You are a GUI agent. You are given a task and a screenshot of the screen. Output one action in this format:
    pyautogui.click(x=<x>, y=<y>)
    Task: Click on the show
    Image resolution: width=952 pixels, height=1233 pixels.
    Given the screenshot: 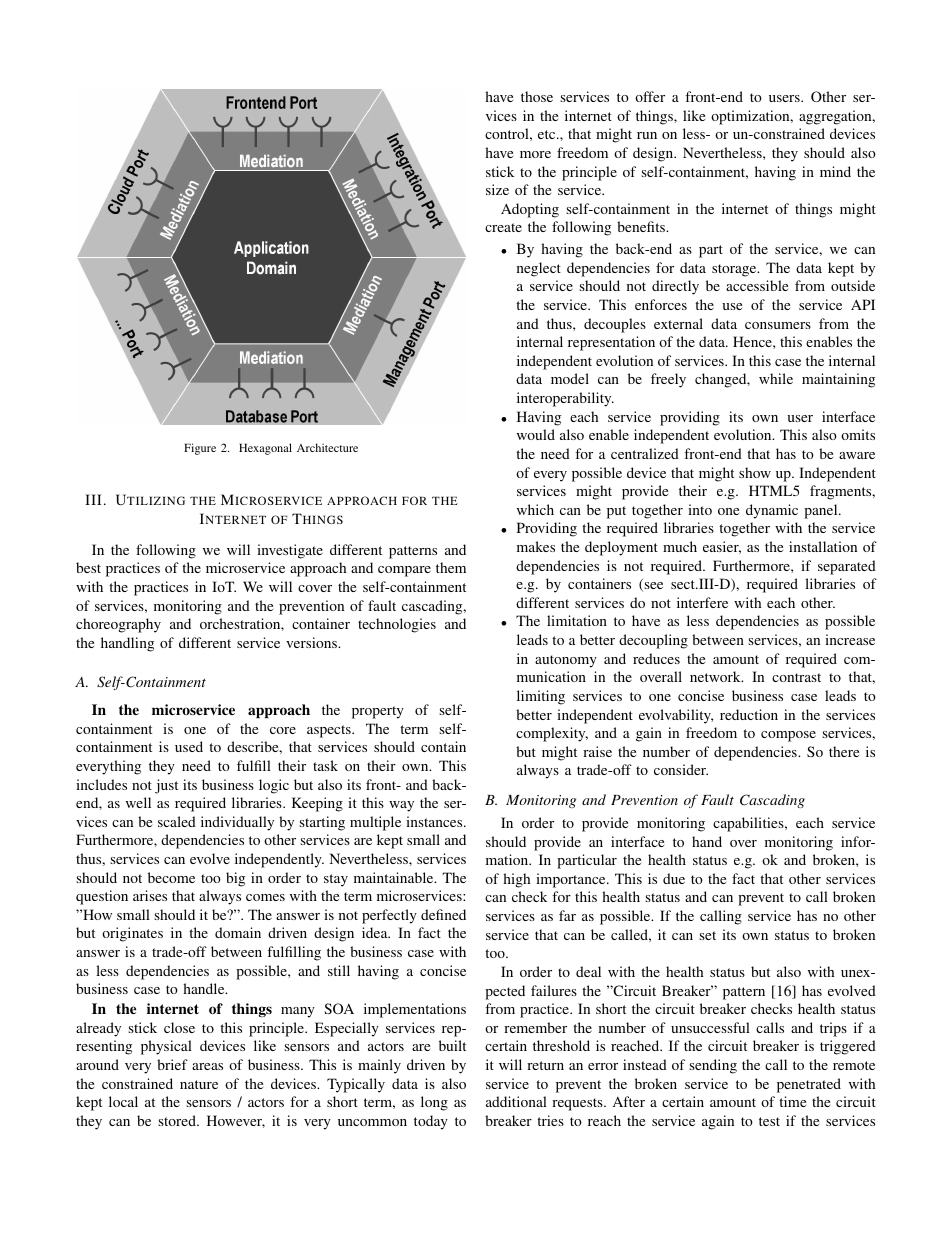 What is the action you would take?
    pyautogui.click(x=755, y=472)
